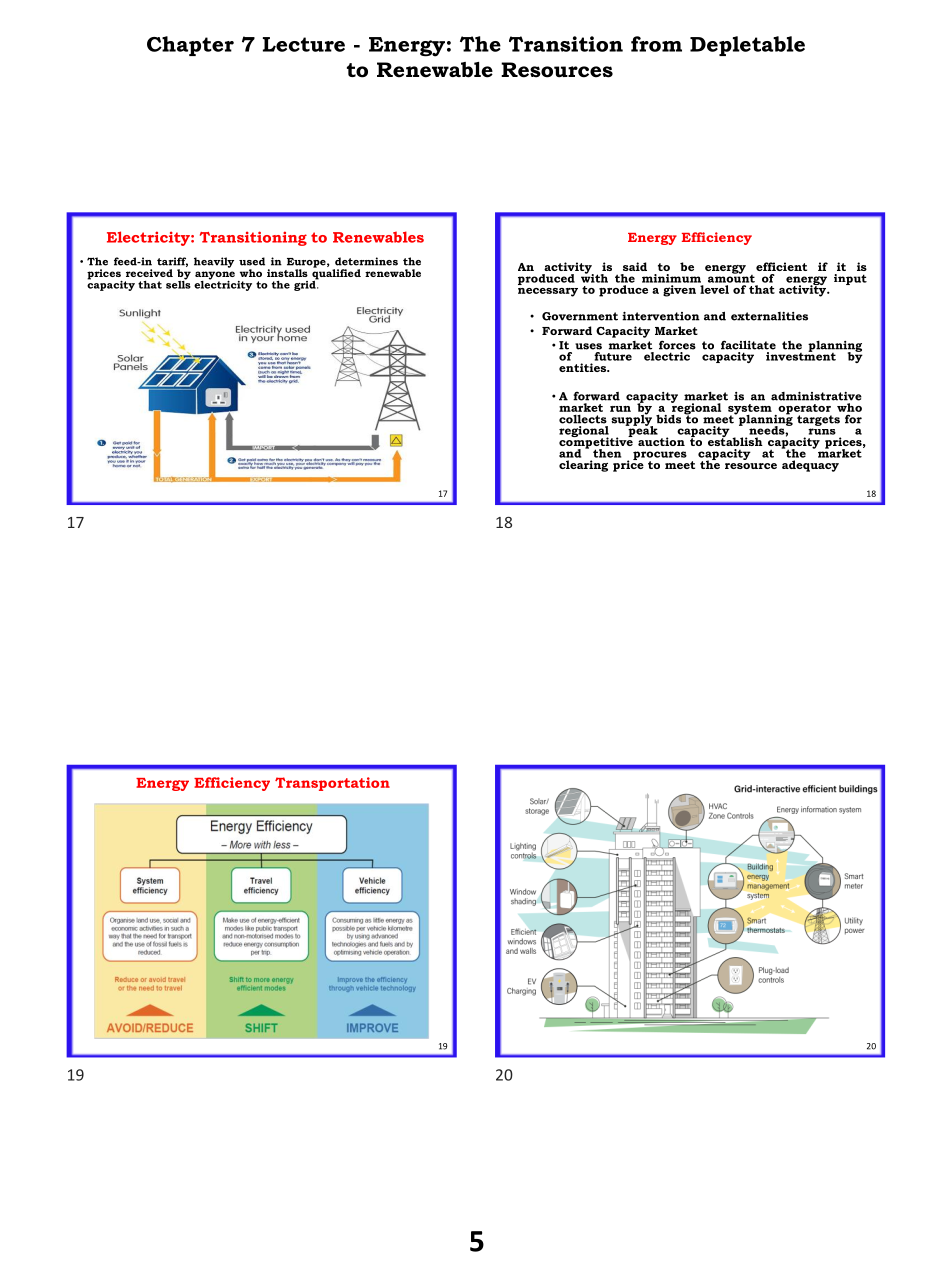 Image resolution: width=952 pixels, height=1270 pixels. I want to click on Chapter, so click(190, 46).
